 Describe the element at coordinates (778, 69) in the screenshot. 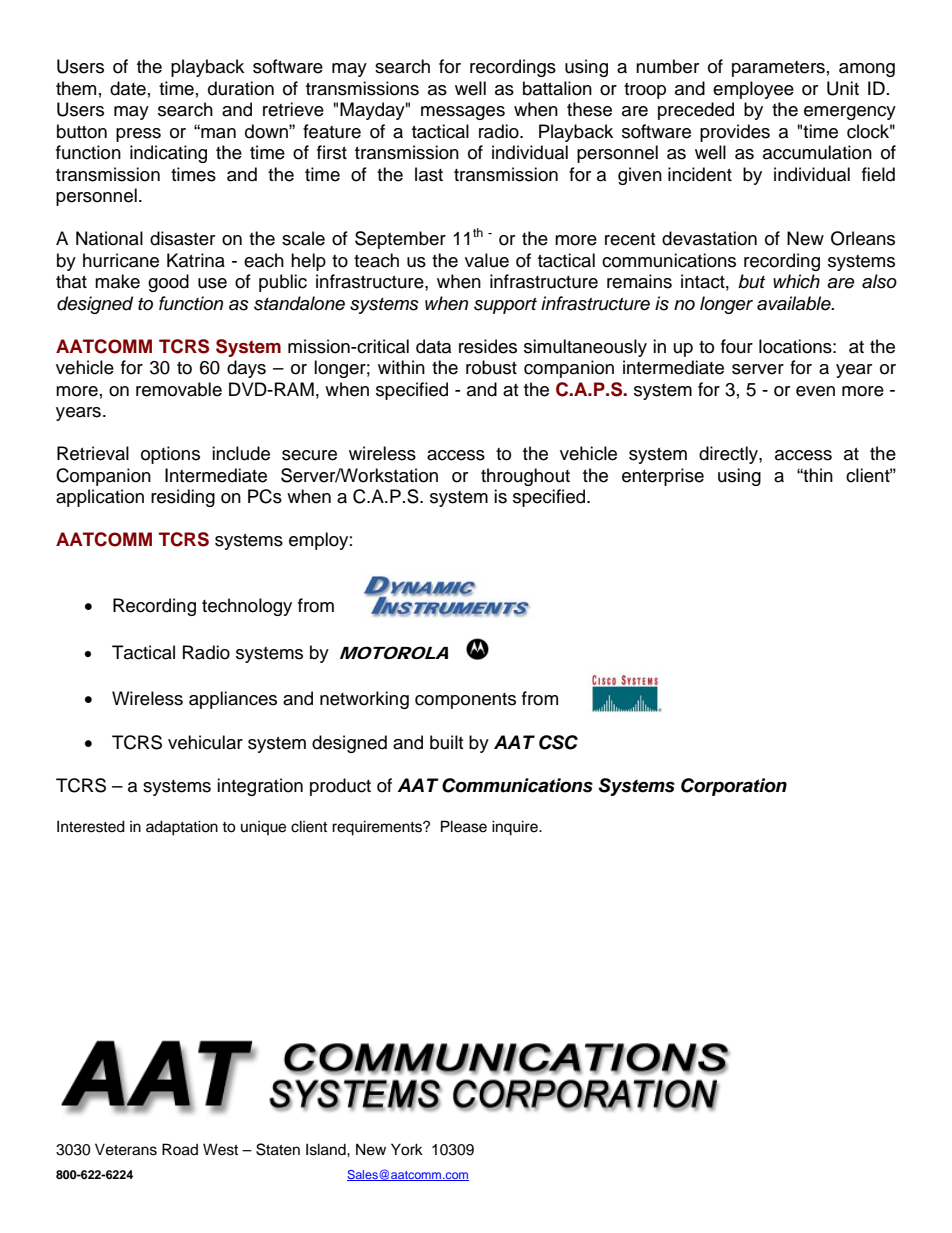

I see `parameters` at that location.
